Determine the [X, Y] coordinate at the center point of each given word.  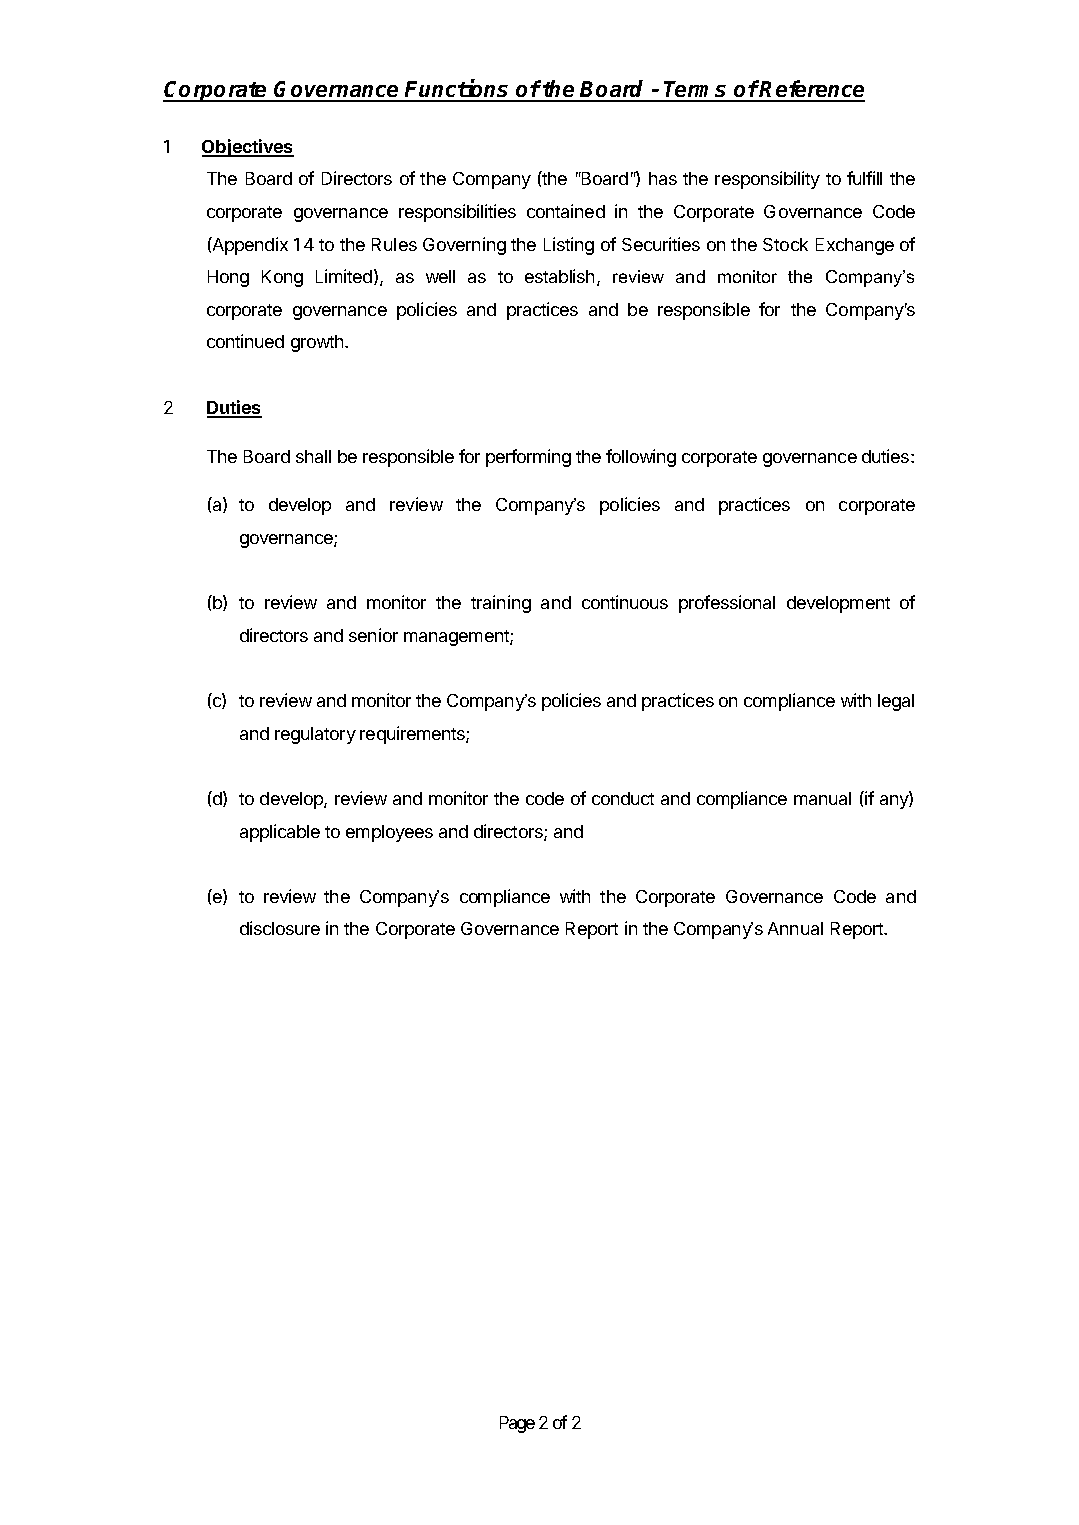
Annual [795, 928]
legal [896, 702]
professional [727, 604]
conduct [623, 798]
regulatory [315, 735]
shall [313, 456]
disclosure [280, 928]
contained [566, 211]
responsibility [767, 180]
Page [517, 1424]
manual [822, 798]
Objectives [248, 148]
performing [528, 458]
